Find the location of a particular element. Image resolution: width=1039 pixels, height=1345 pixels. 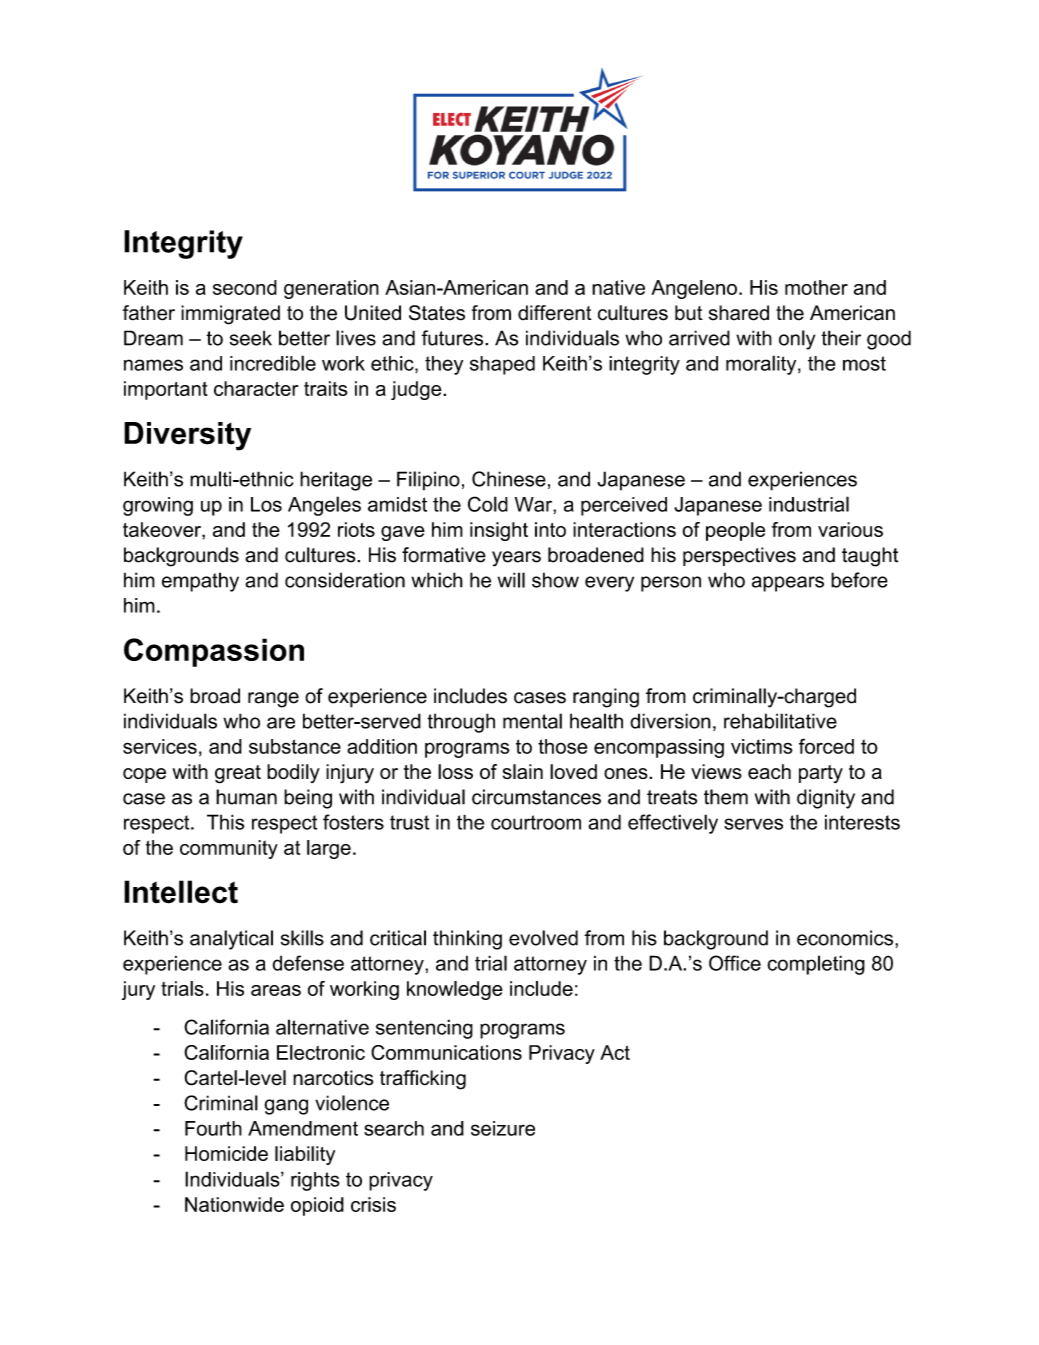

only is located at coordinates (797, 340).
